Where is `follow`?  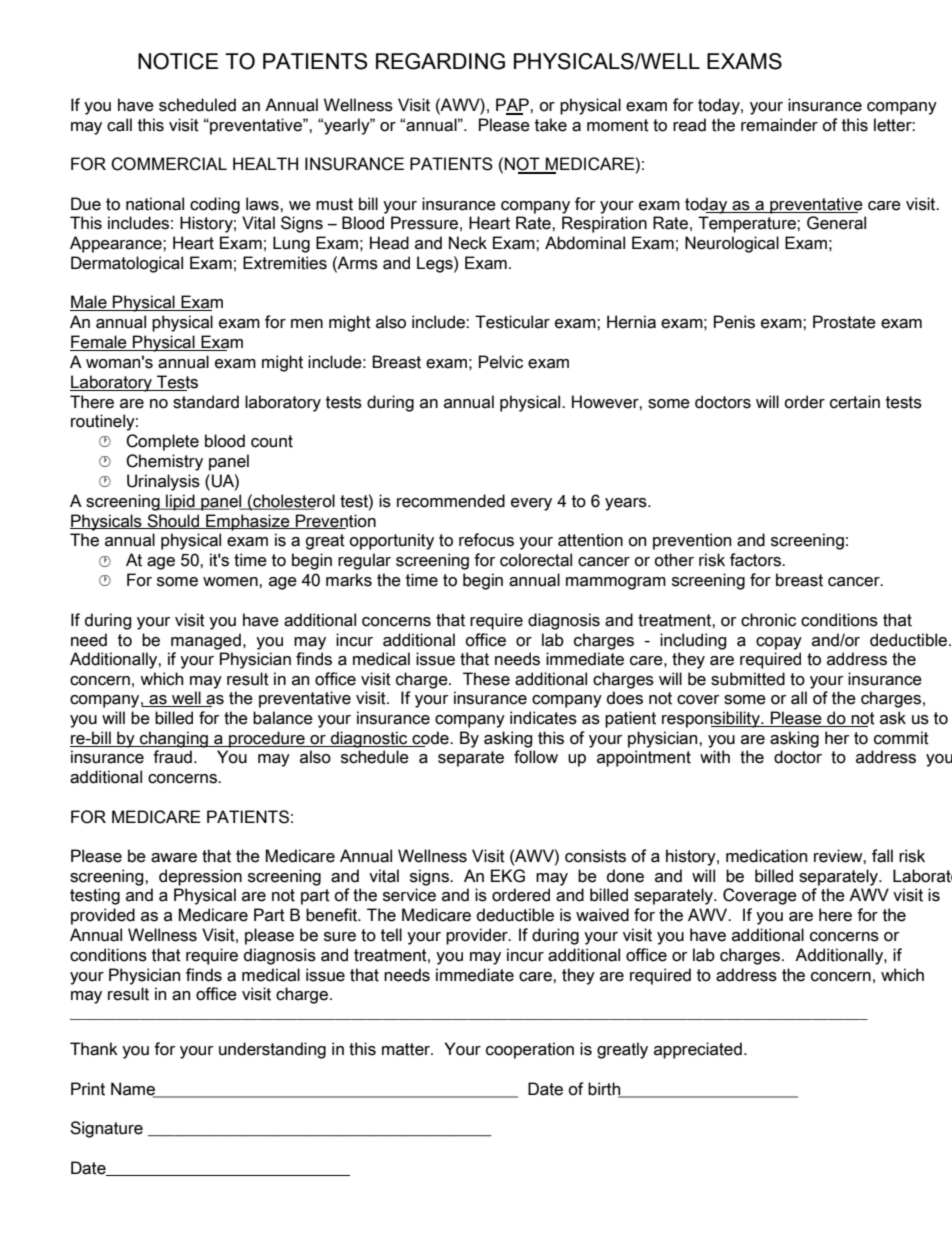 follow is located at coordinates (536, 757).
